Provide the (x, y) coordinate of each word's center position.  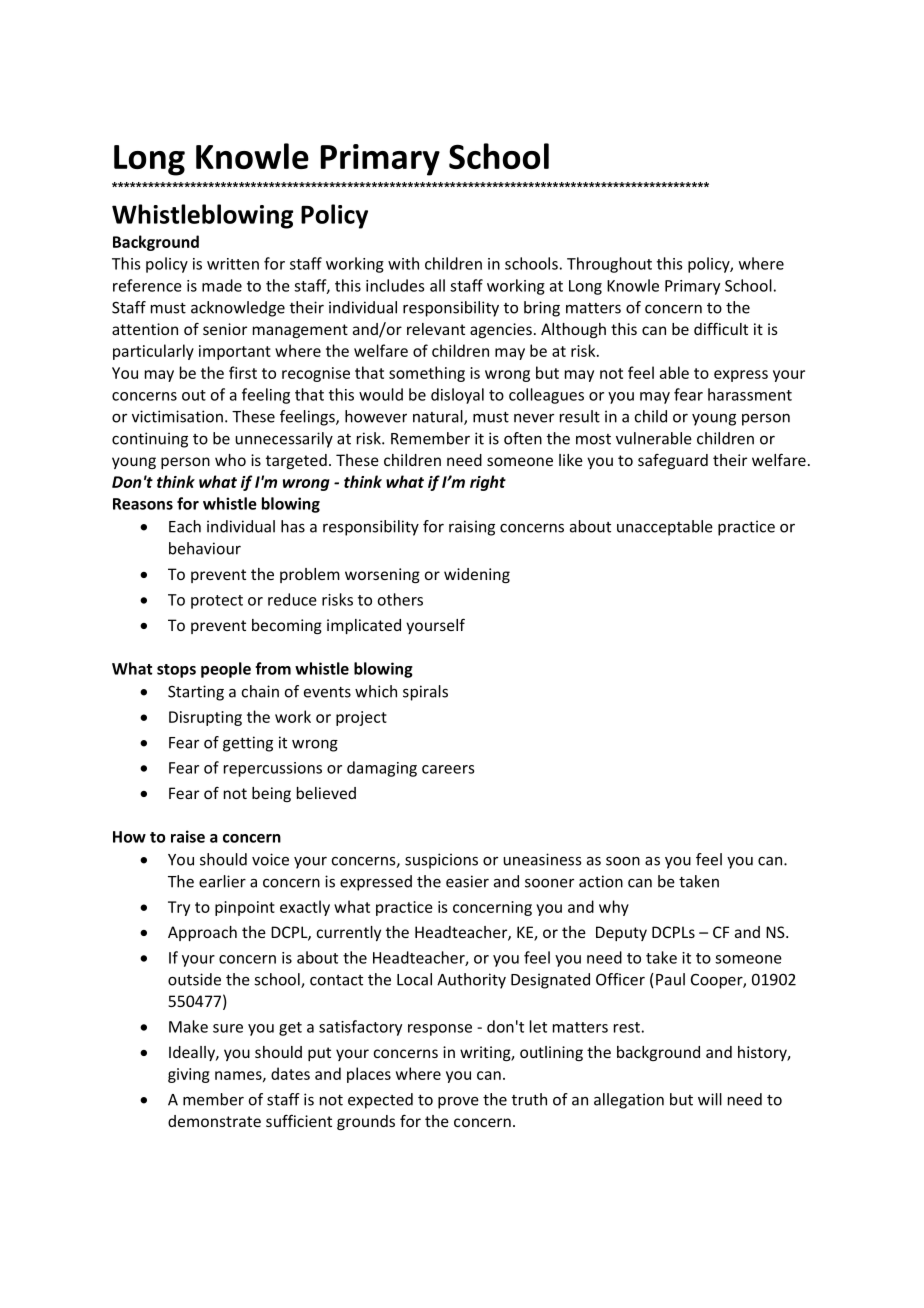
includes (395, 285)
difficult (721, 328)
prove (458, 1102)
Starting (196, 693)
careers (448, 769)
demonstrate (214, 1121)
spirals (425, 693)
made (222, 285)
